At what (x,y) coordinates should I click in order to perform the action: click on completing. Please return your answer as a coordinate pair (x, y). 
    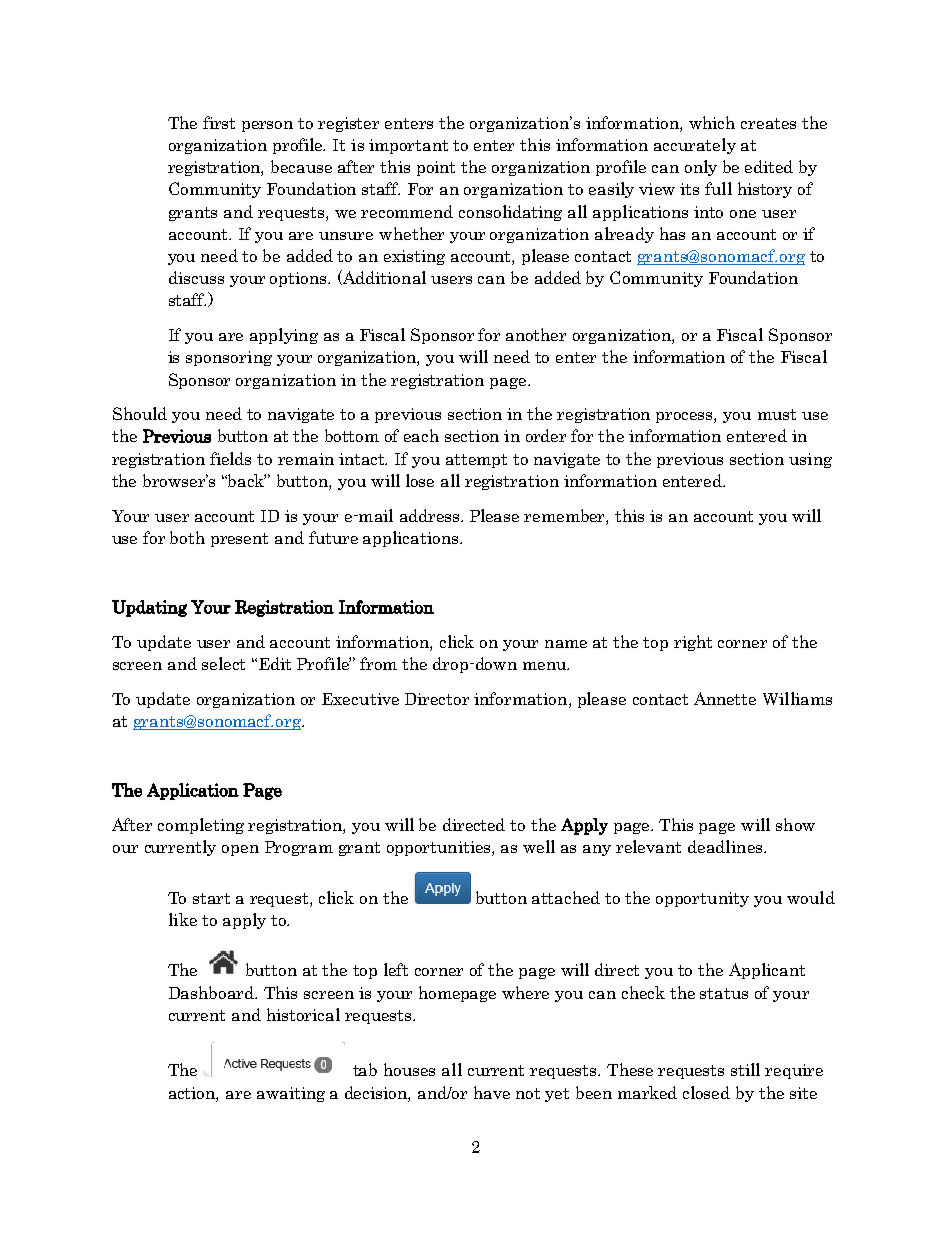
    Looking at the image, I should click on (201, 826).
